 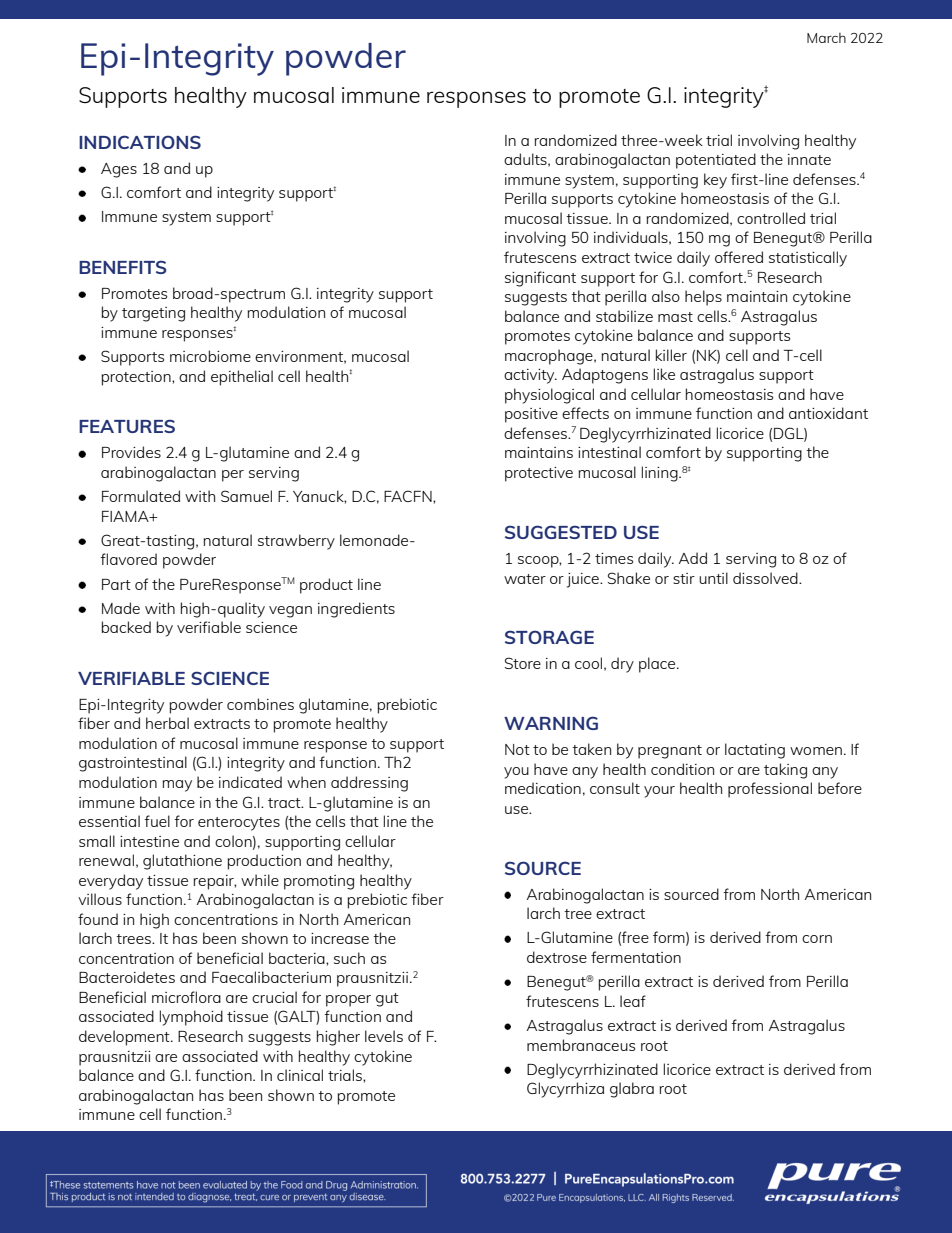 I want to click on dissolved, so click(x=766, y=578).
